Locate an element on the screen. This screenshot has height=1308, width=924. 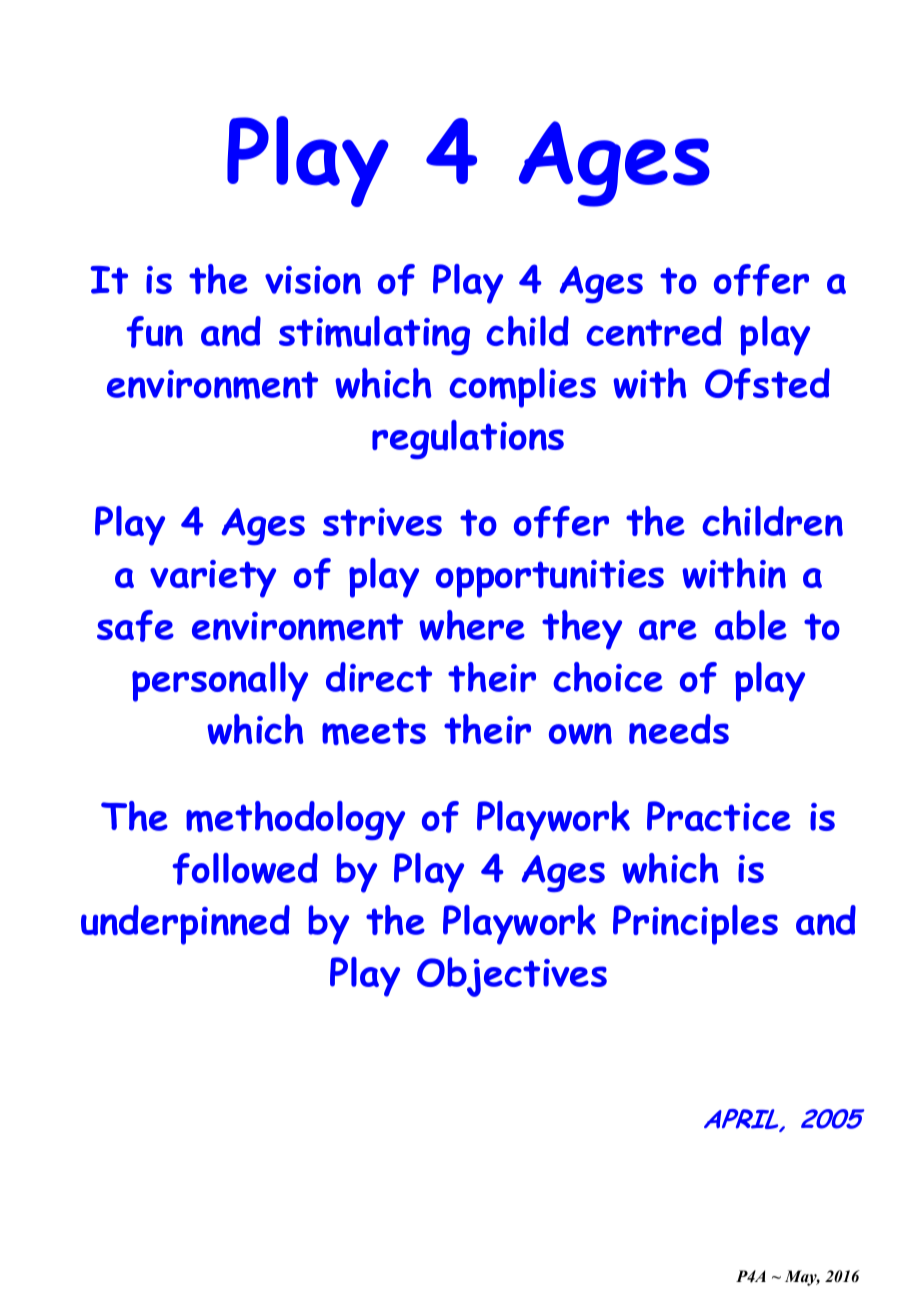
stimulating is located at coordinates (374, 335).
